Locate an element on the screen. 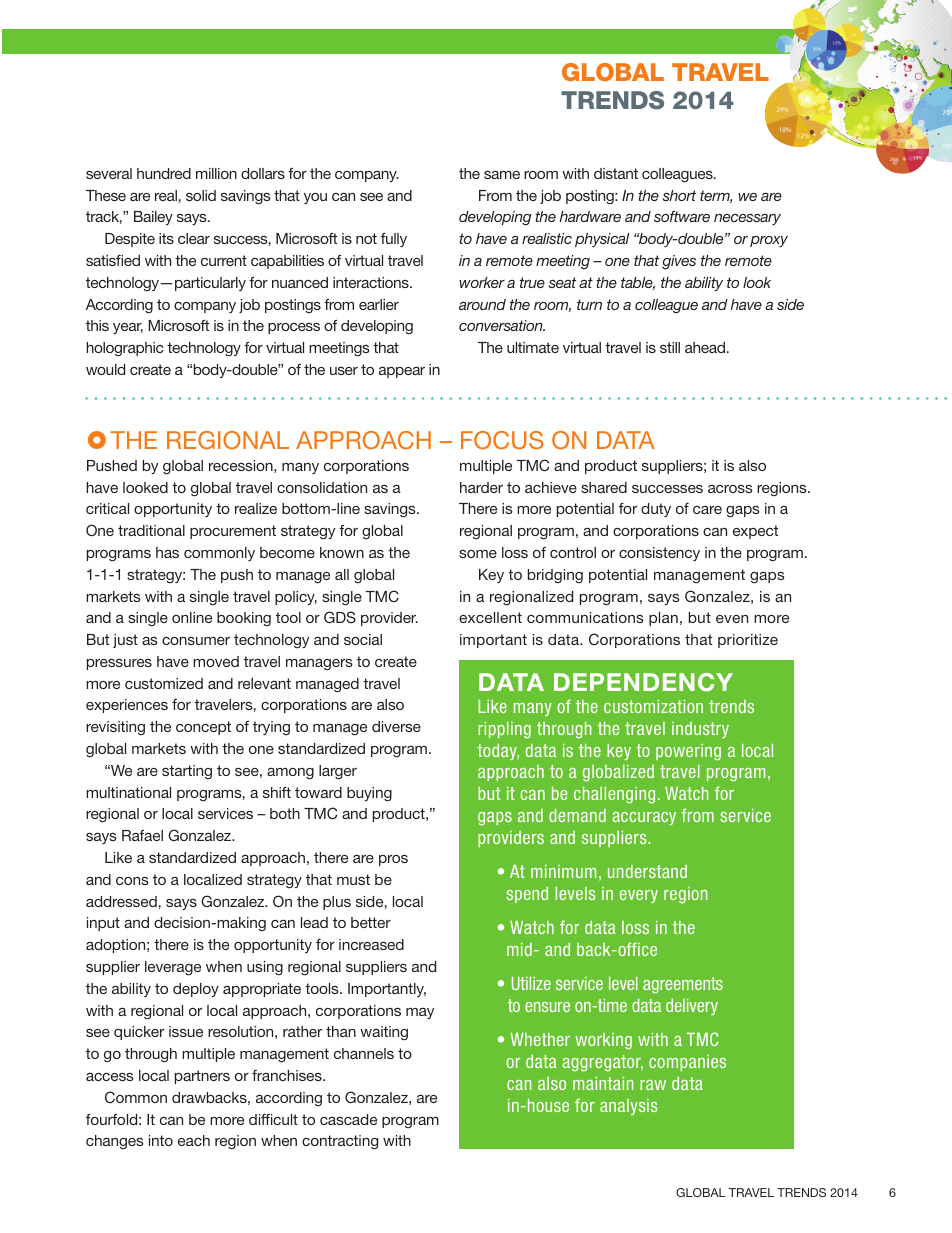 The height and width of the screenshot is (1233, 952). Bailey is located at coordinates (153, 218).
